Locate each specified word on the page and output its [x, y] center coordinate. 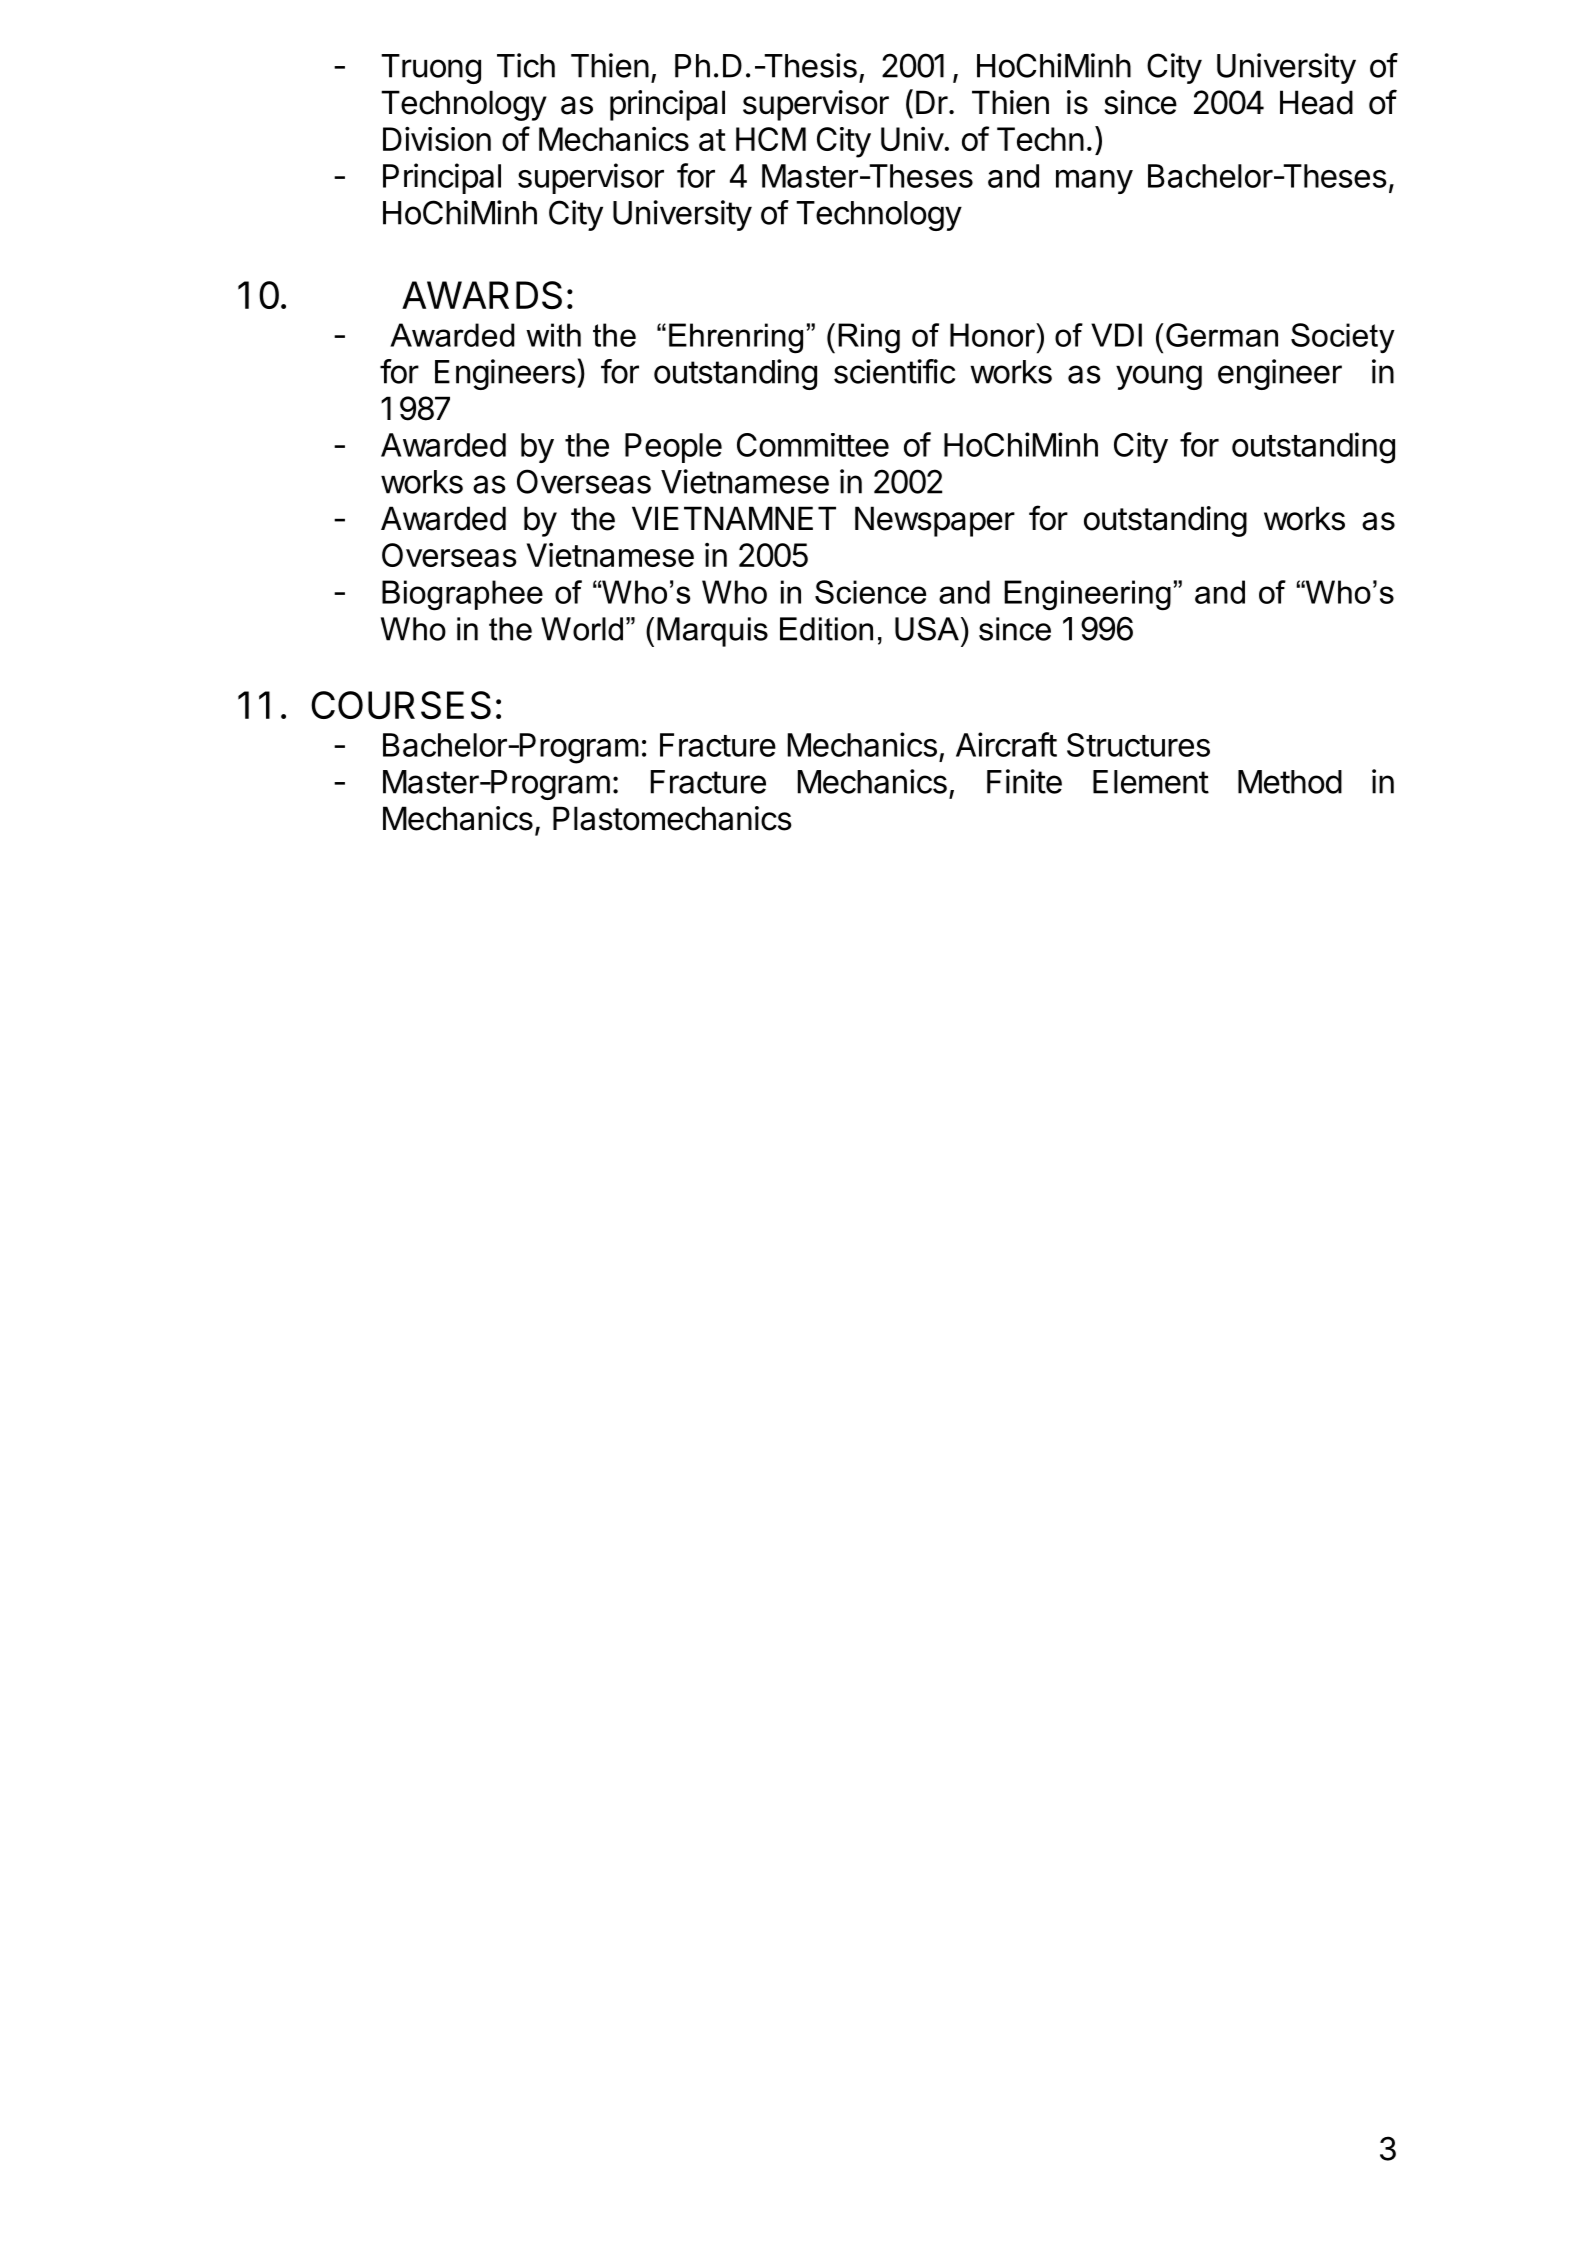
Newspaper [935, 521]
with [553, 335]
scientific [894, 371]
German [1222, 335]
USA [927, 629]
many [1094, 181]
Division [437, 139]
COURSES [401, 705]
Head [1316, 102]
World [582, 629]
